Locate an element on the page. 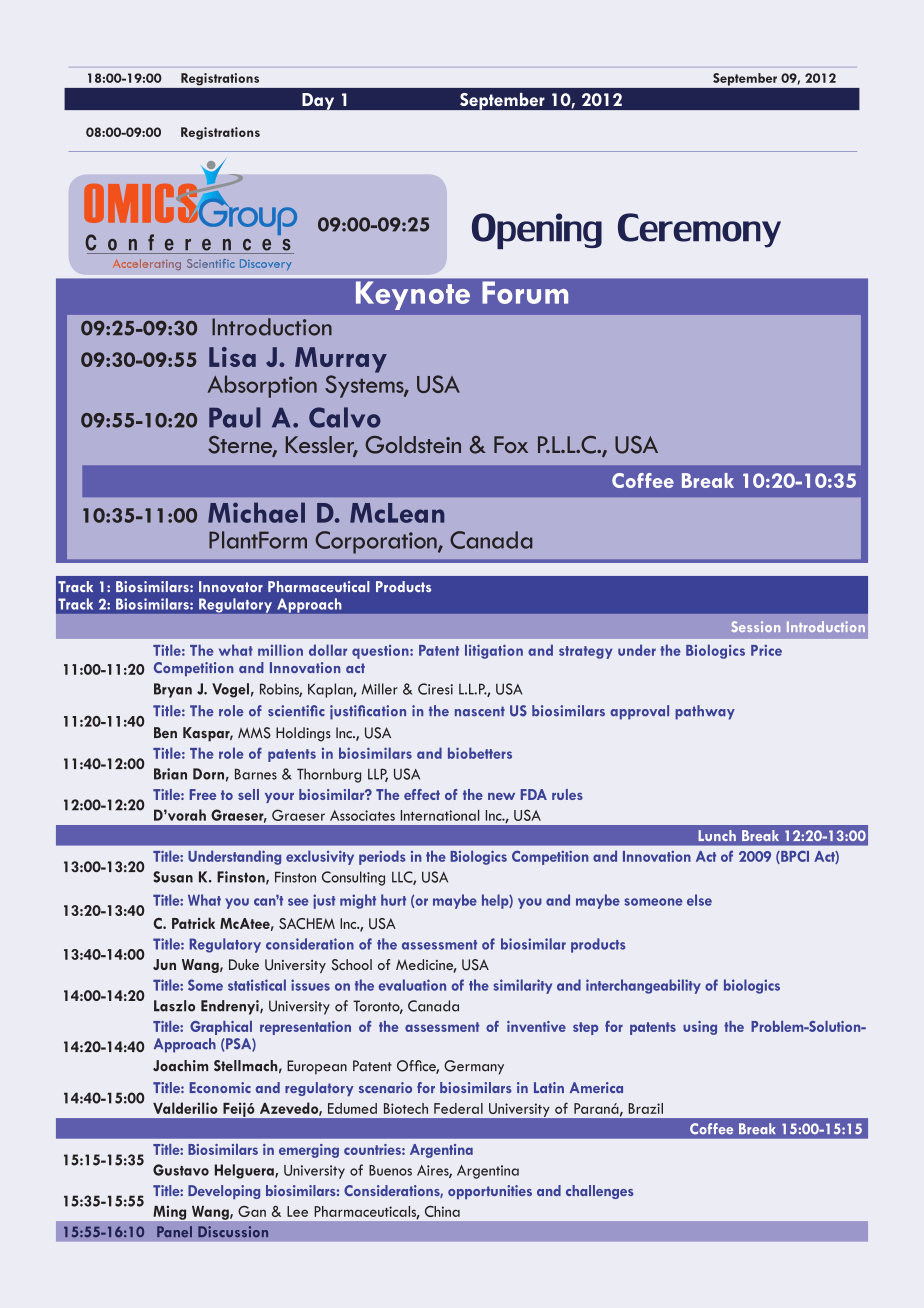 Image resolution: width=924 pixels, height=1308 pixels. Paul is located at coordinates (234, 417).
